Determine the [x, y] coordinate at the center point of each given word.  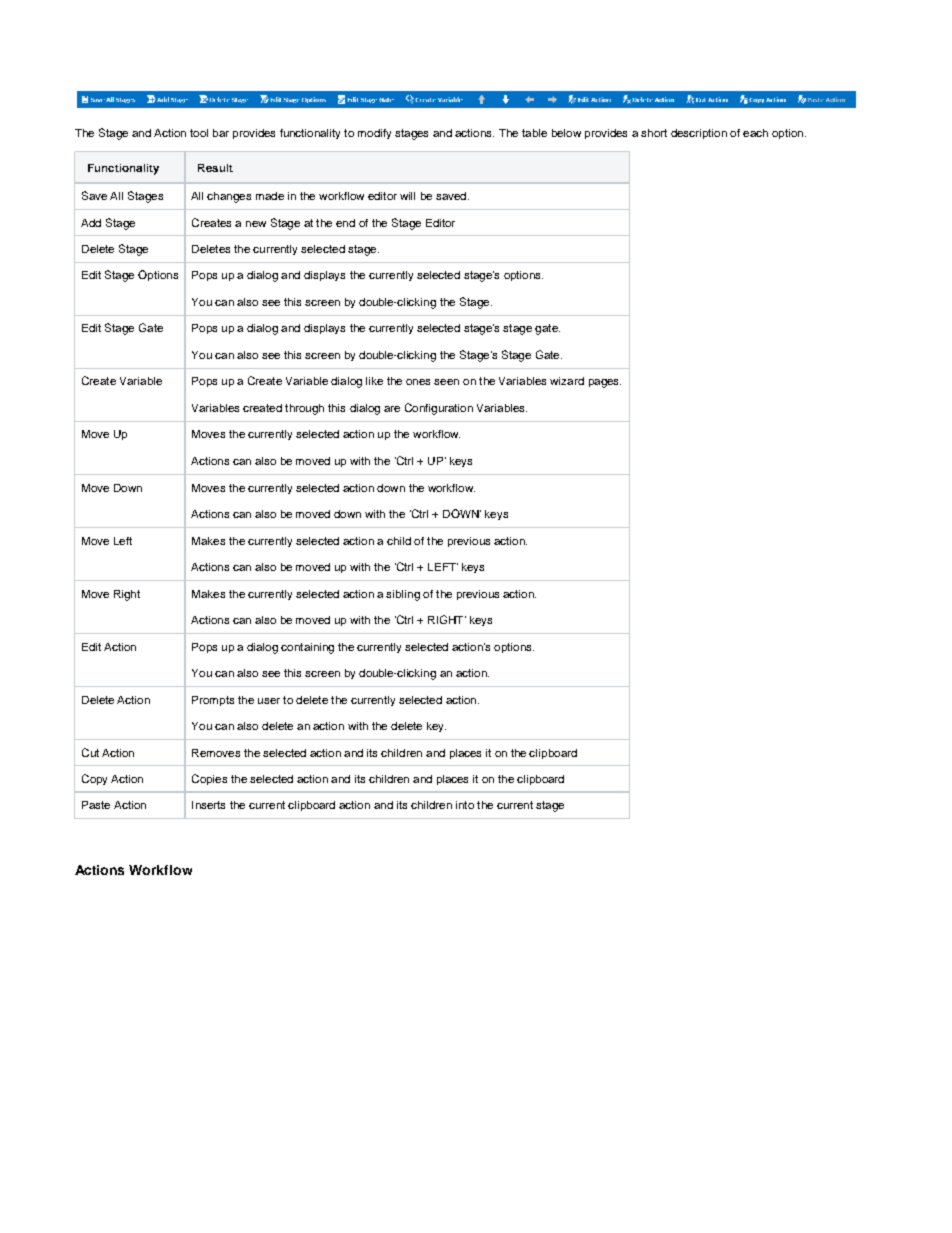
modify [374, 134]
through [304, 409]
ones [418, 382]
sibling [403, 595]
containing [307, 648]
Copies [209, 779]
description [699, 134]
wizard [567, 381]
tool [199, 133]
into [465, 805]
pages [605, 383]
